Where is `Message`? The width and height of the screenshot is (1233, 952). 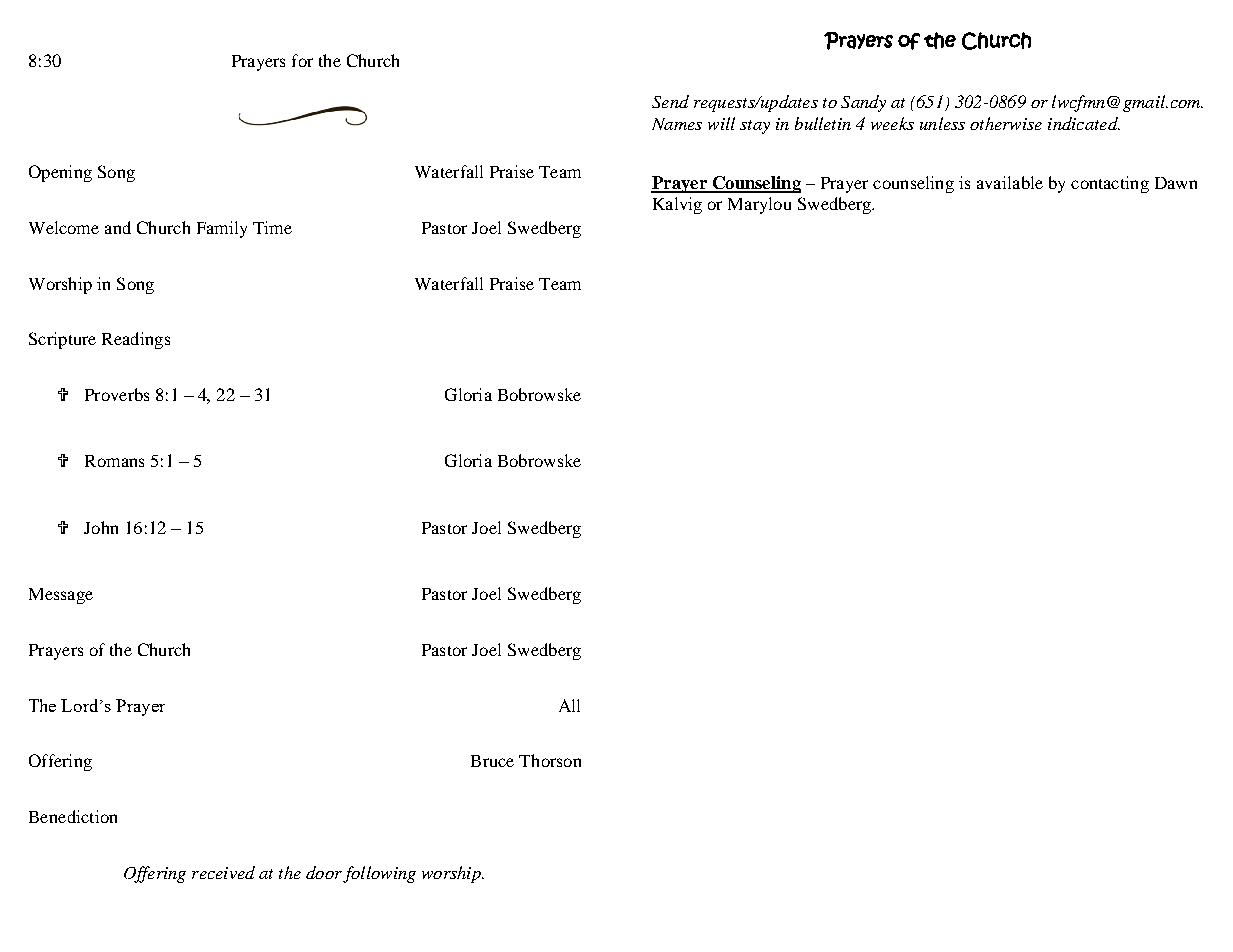 Message is located at coordinates (61, 596).
